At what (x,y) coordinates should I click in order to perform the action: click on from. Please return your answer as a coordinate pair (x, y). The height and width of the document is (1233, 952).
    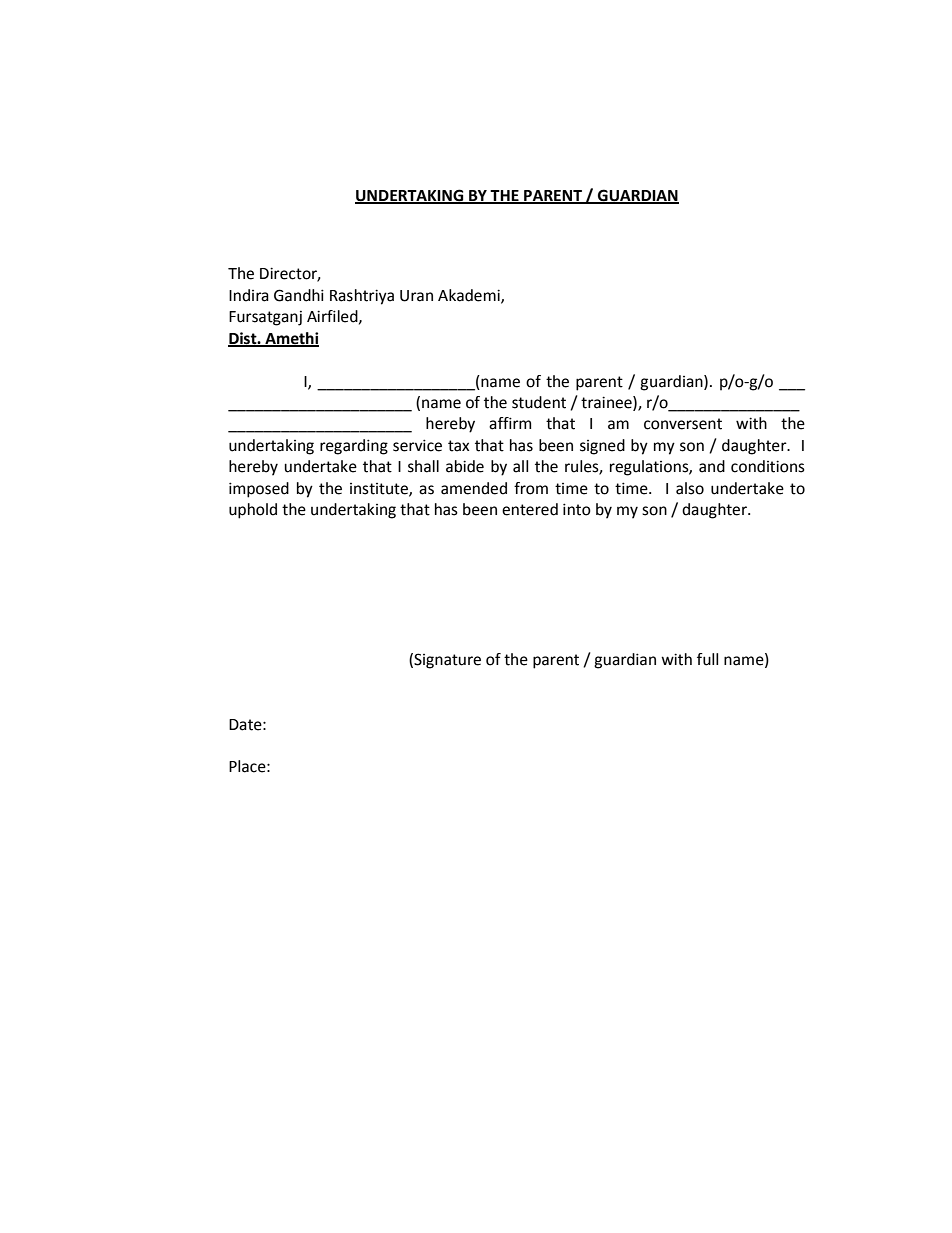
    Looking at the image, I should click on (531, 488).
